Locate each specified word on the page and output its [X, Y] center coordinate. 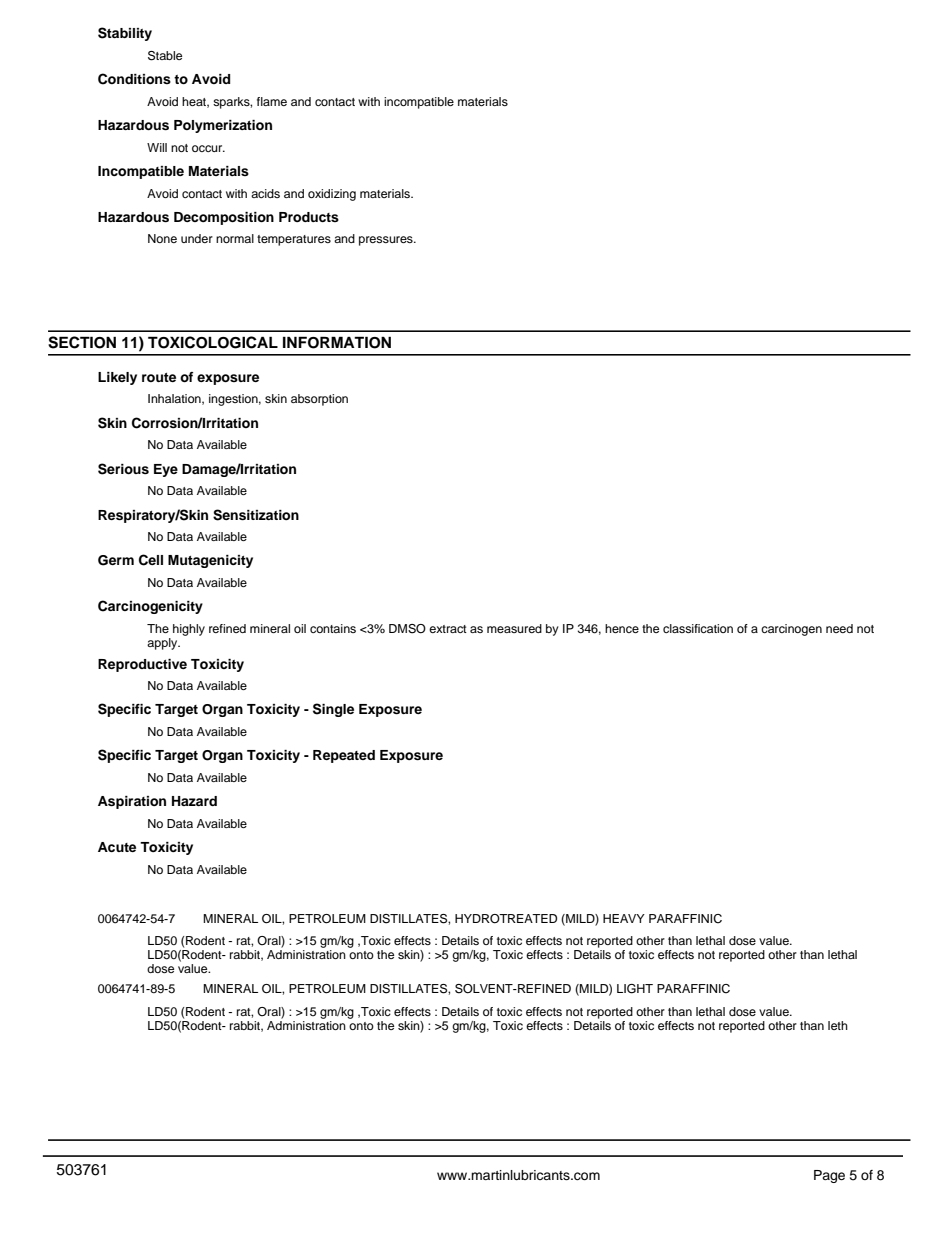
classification [698, 628]
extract [448, 629]
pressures [387, 241]
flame [272, 101]
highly [189, 630]
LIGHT [635, 989]
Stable [165, 56]
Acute [117, 847]
